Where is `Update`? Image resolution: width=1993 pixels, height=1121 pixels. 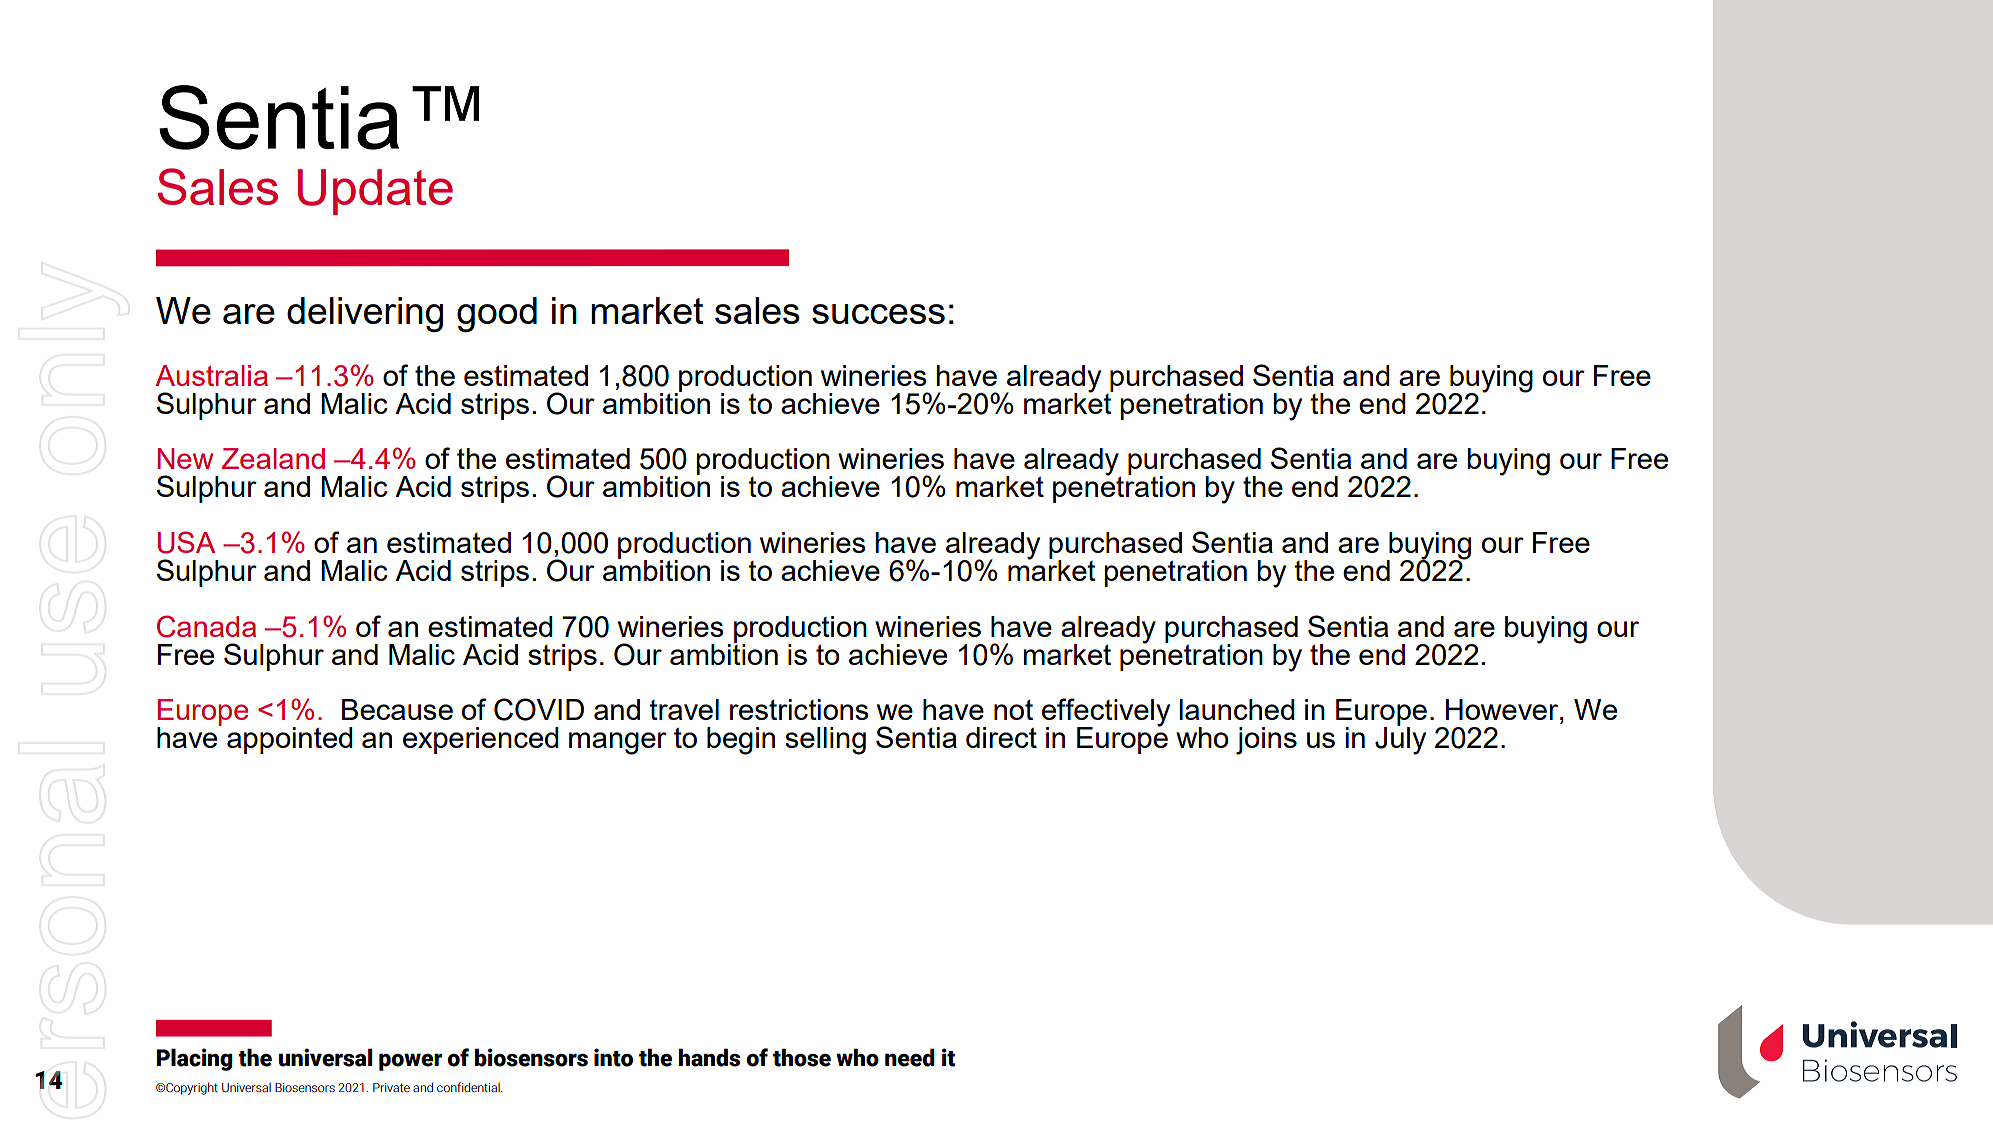 Update is located at coordinates (375, 192).
